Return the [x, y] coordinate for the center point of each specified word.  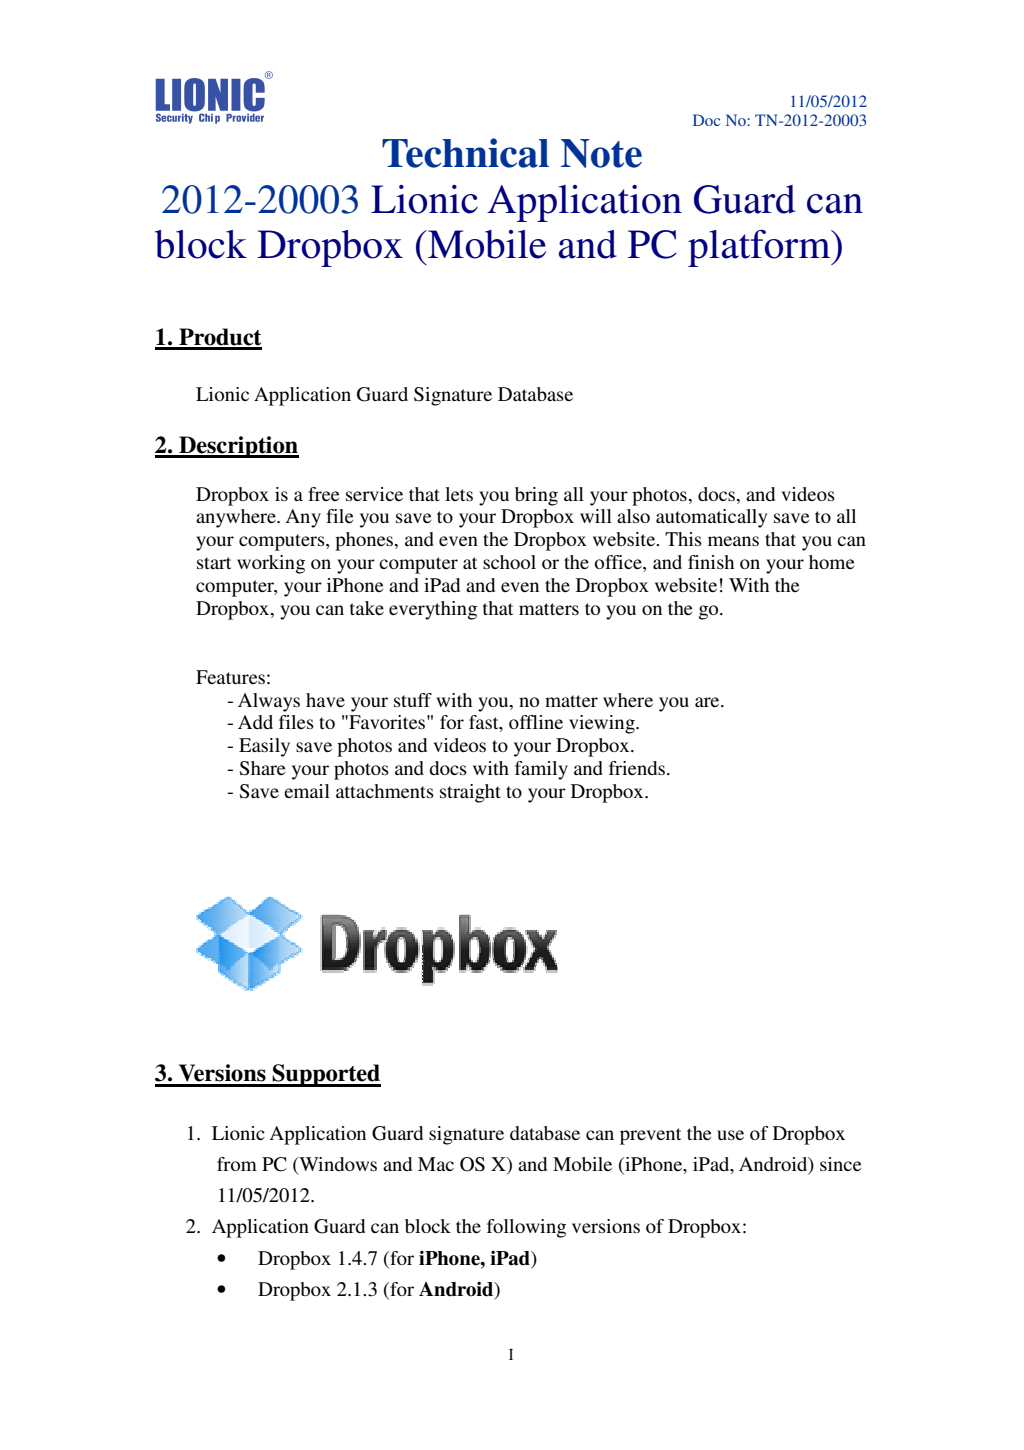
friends [637, 768]
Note [601, 153]
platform [760, 248]
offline [536, 722]
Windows [337, 1165]
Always [269, 702]
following [526, 1228]
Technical [465, 153]
